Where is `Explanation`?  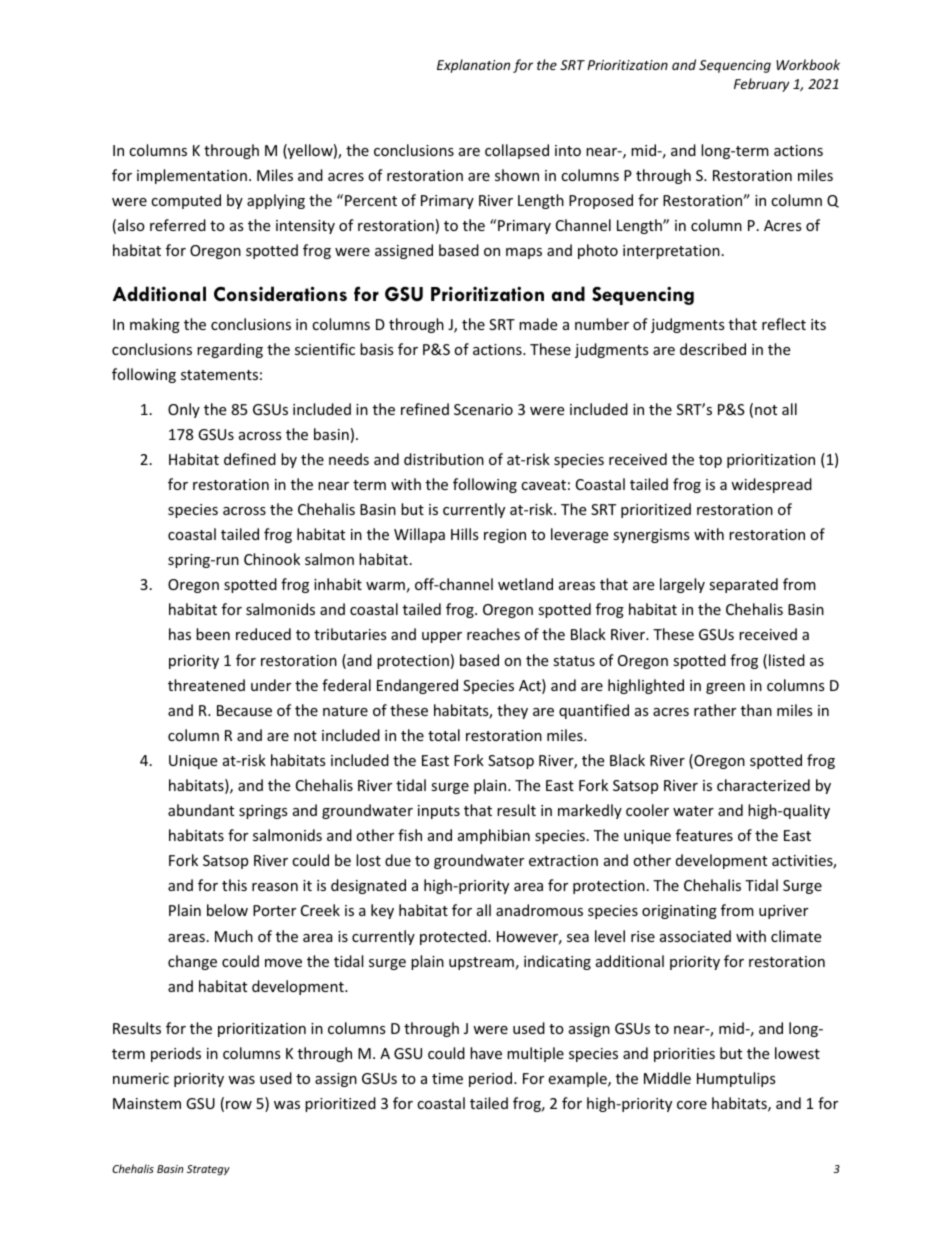 Explanation is located at coordinates (473, 66).
